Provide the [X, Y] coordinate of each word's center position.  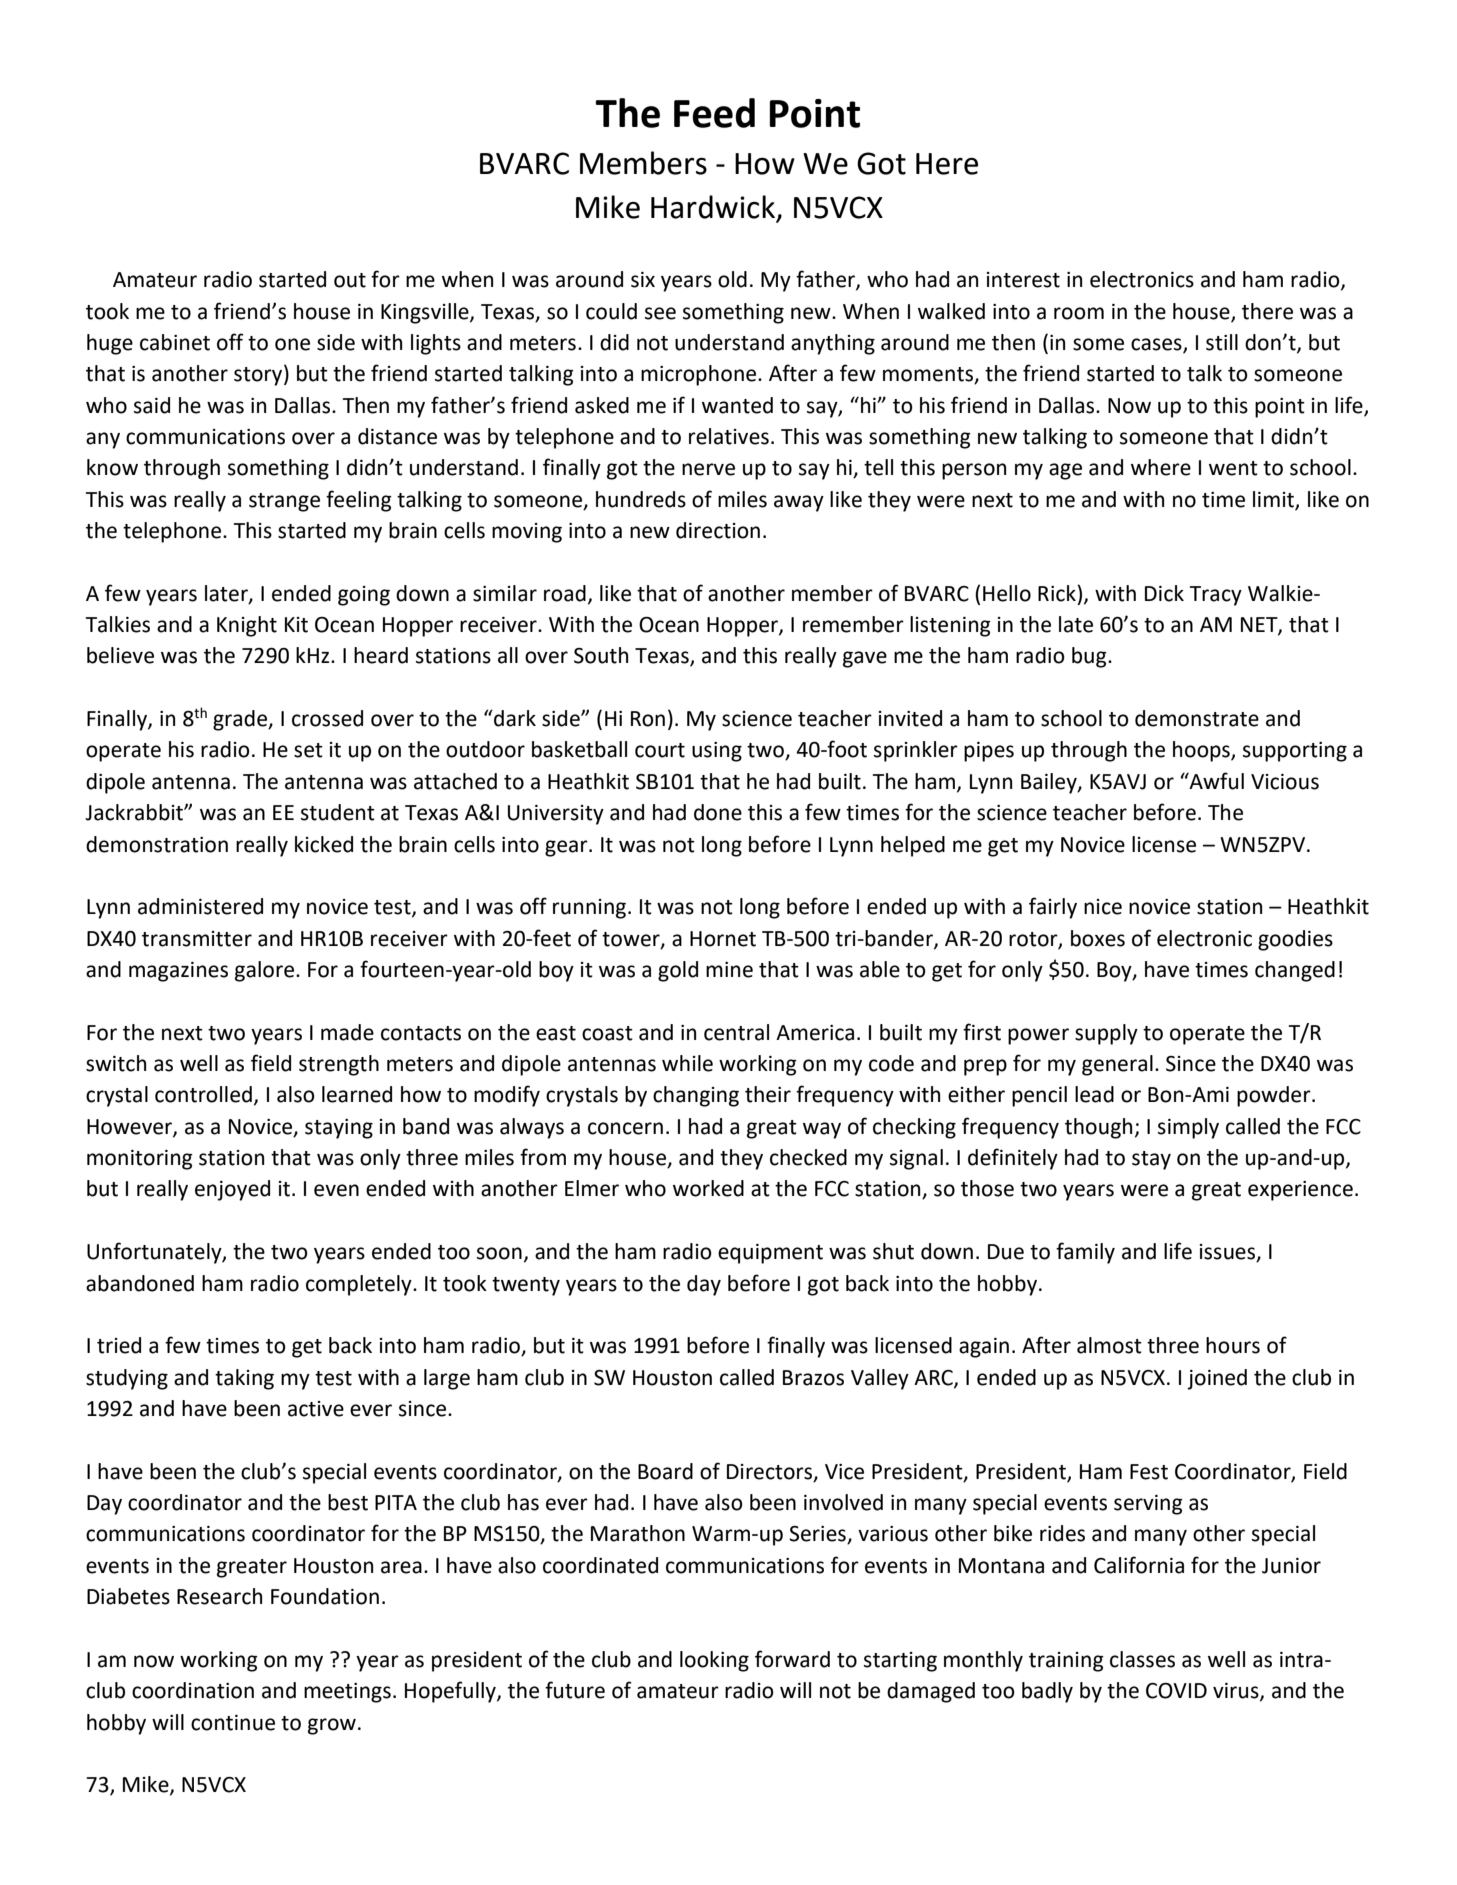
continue [233, 1723]
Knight [247, 626]
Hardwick [714, 208]
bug [1090, 657]
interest [1023, 280]
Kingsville [426, 313]
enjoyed [232, 1190]
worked [708, 1188]
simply [1188, 1128]
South [601, 655]
